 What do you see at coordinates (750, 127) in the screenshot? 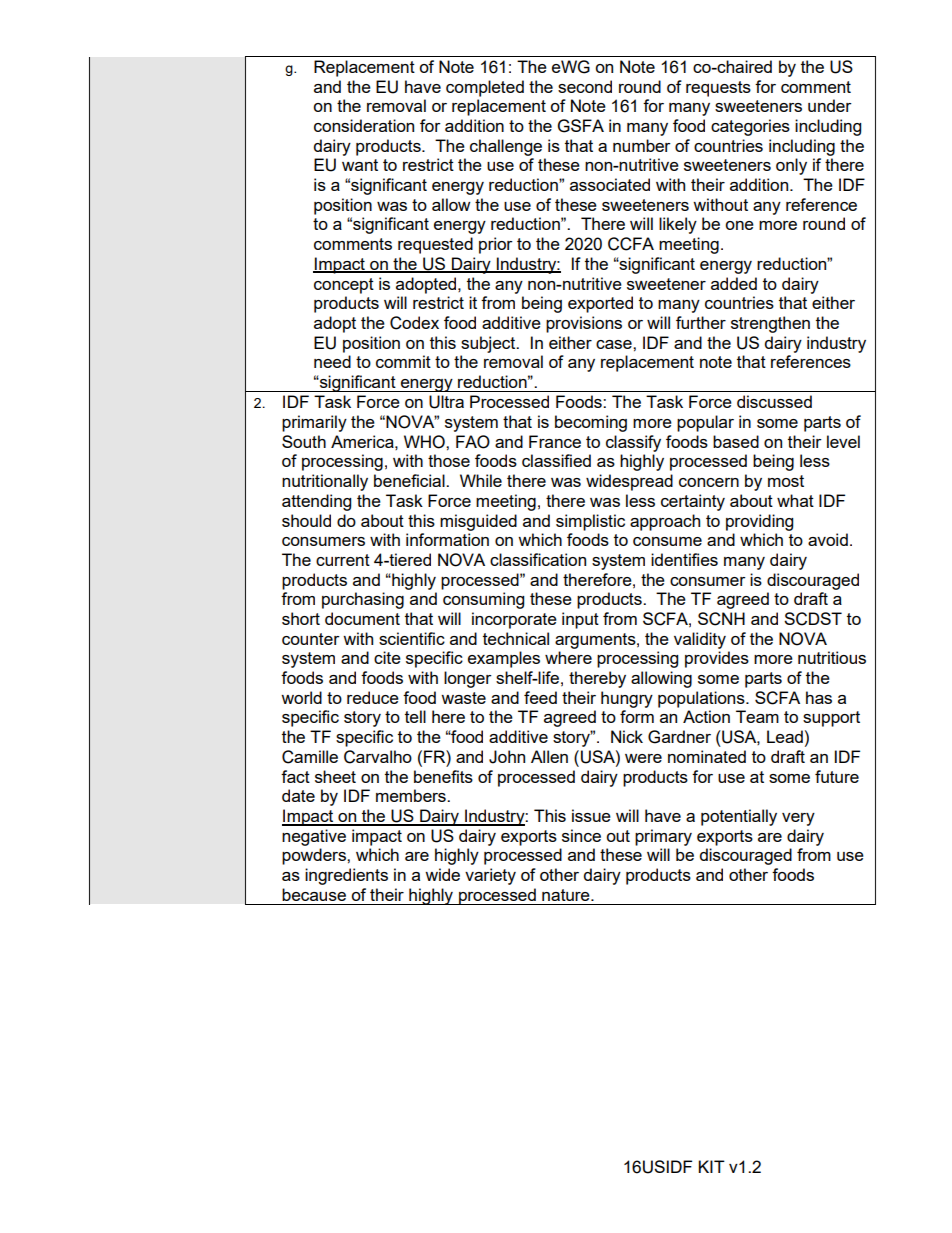
I see `categories` at bounding box center [750, 127].
